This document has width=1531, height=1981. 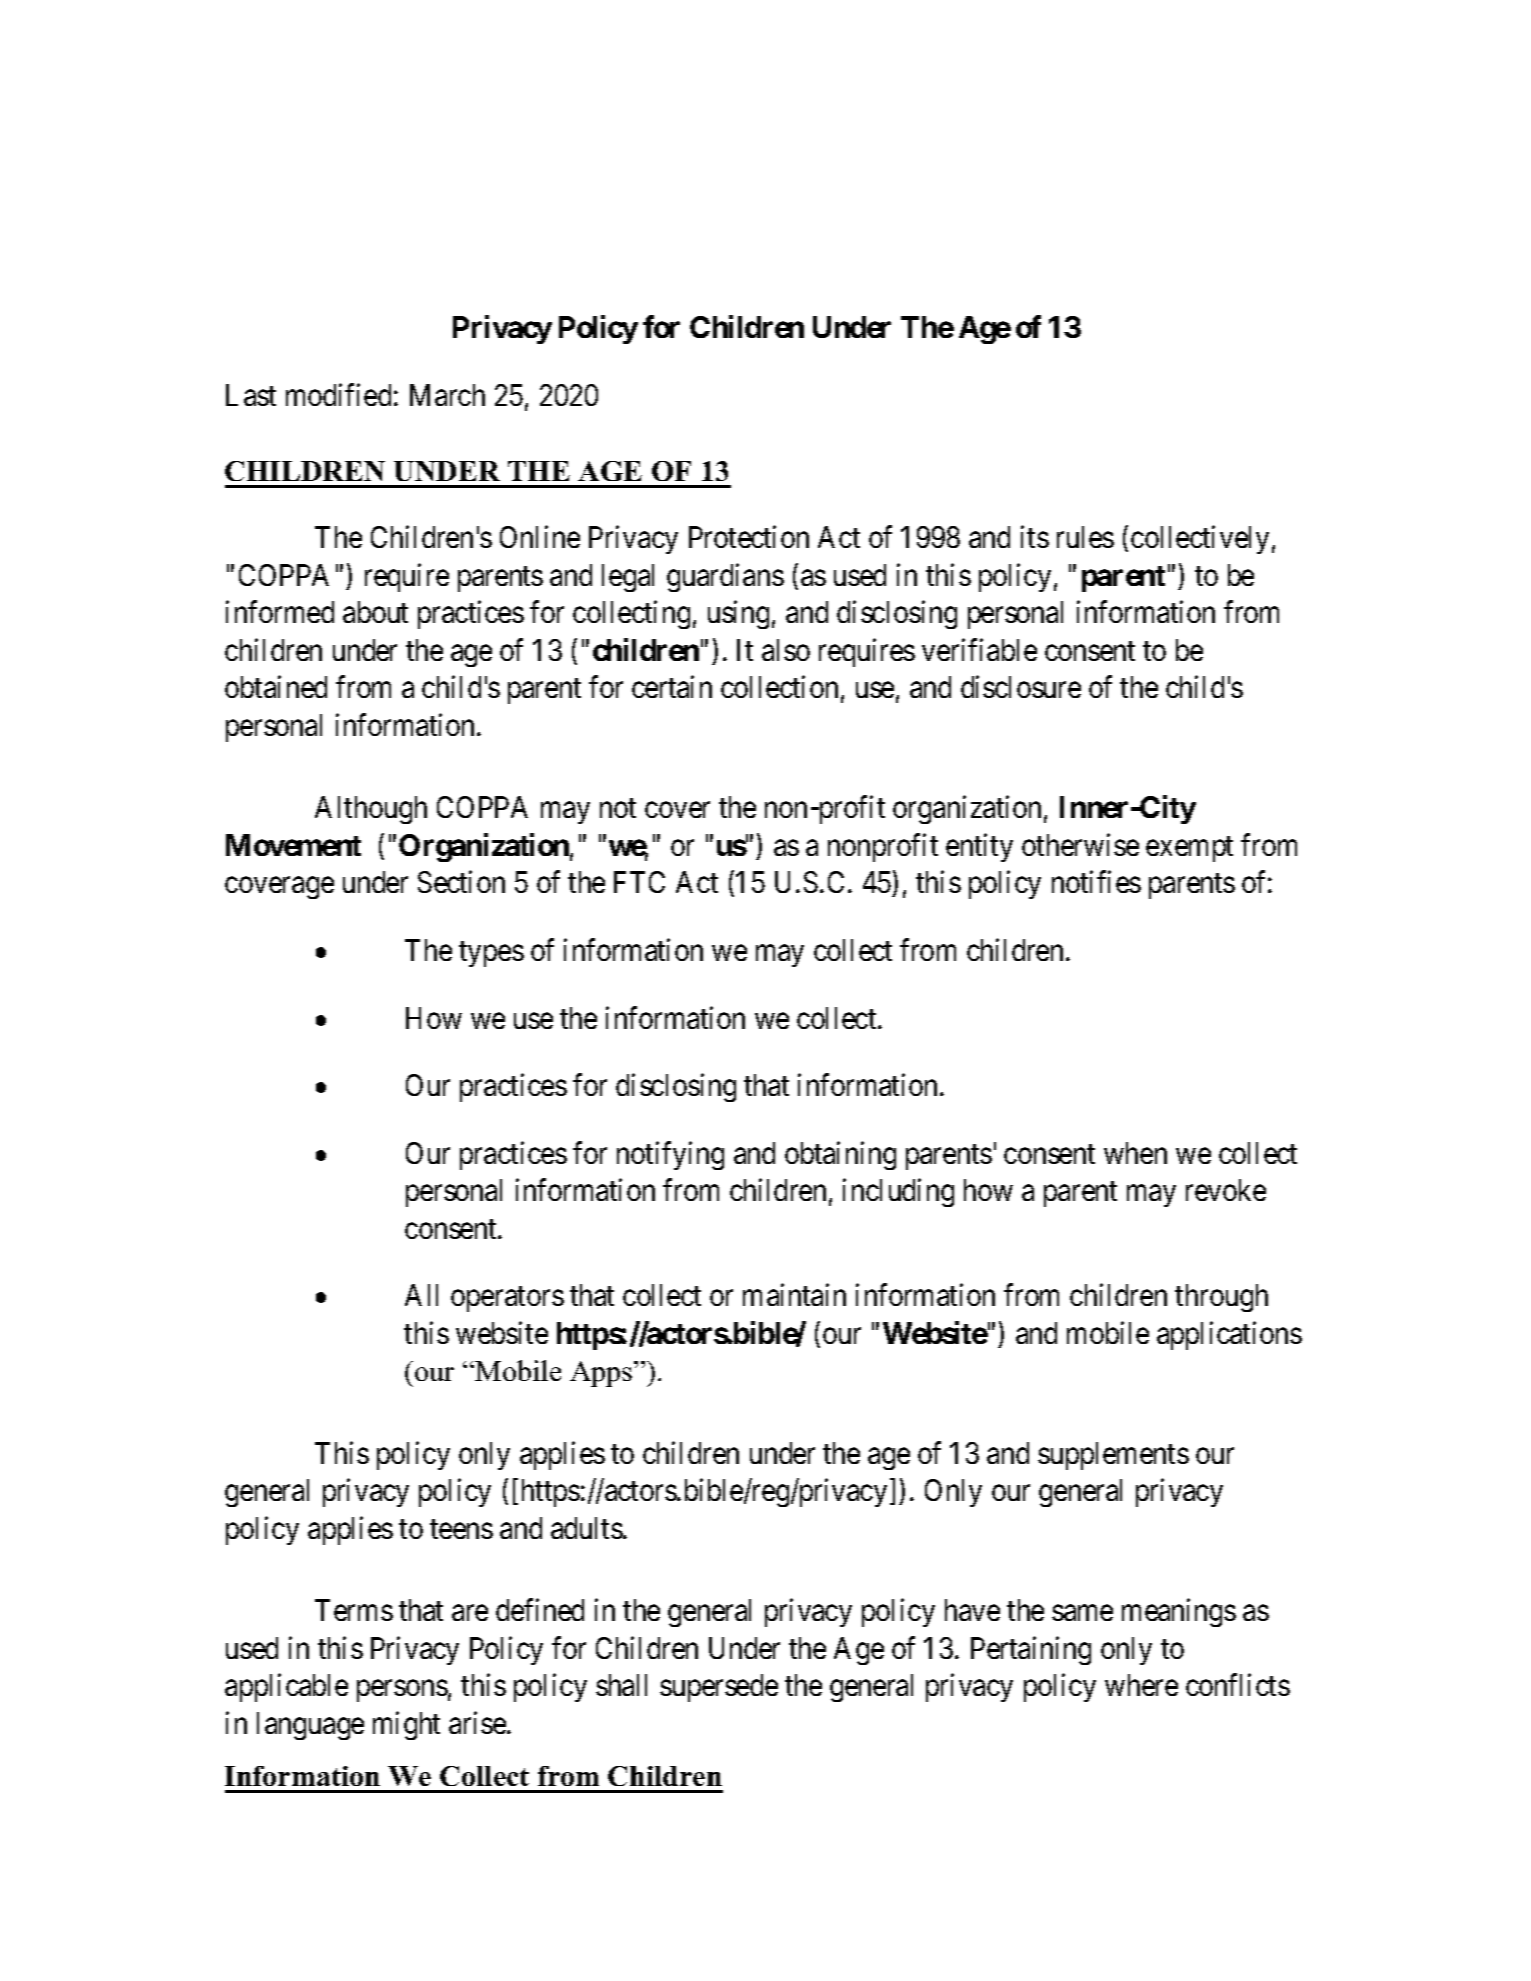 What do you see at coordinates (1021, 687) in the document?
I see `disclosure` at bounding box center [1021, 687].
